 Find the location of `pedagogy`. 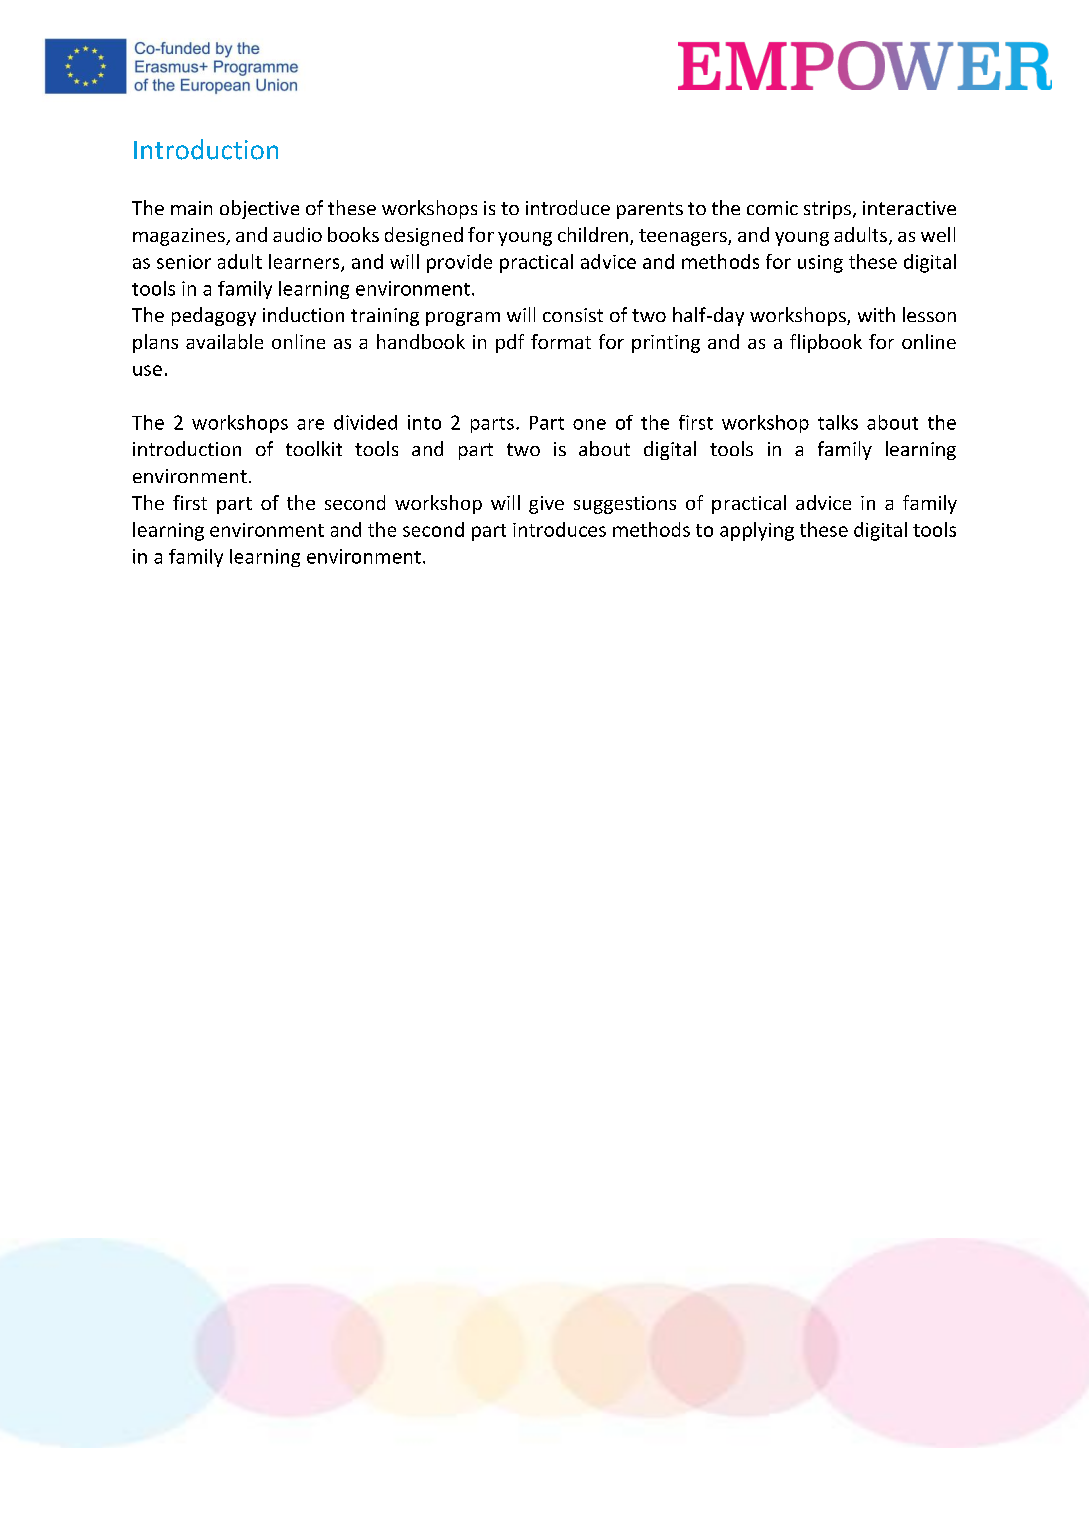

pedagogy is located at coordinates (214, 316).
